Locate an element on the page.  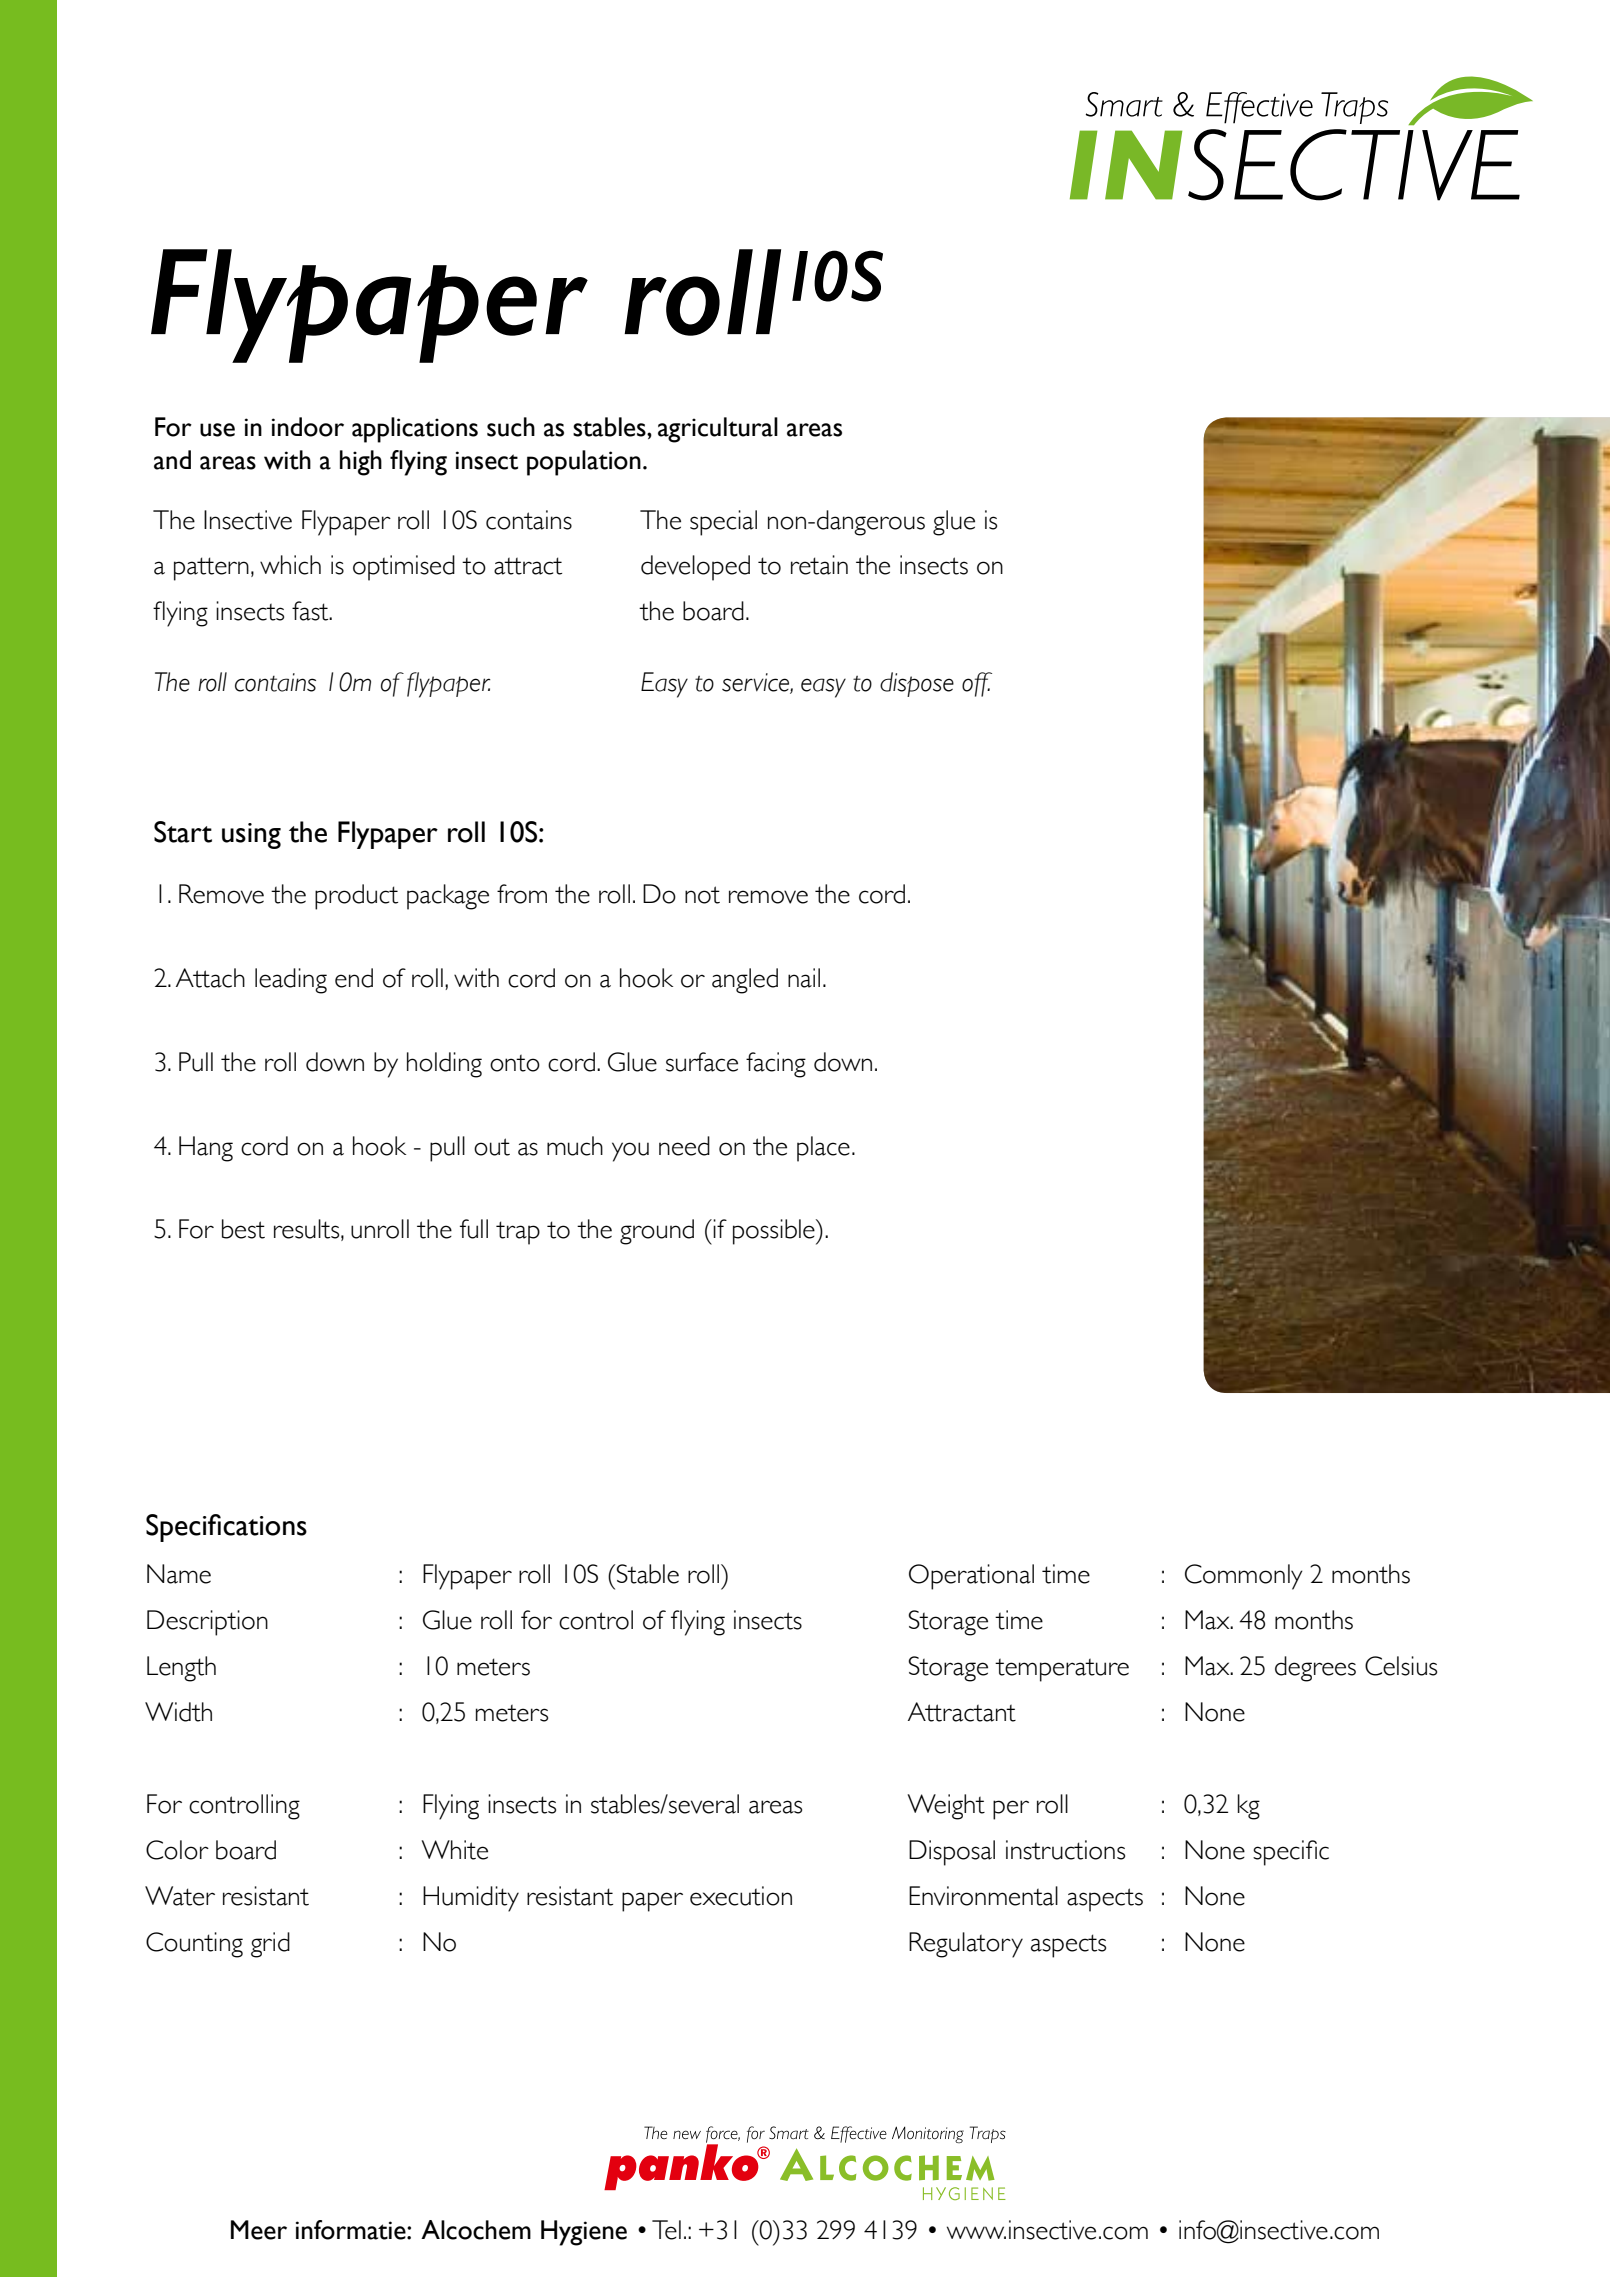
product is located at coordinates (356, 897).
